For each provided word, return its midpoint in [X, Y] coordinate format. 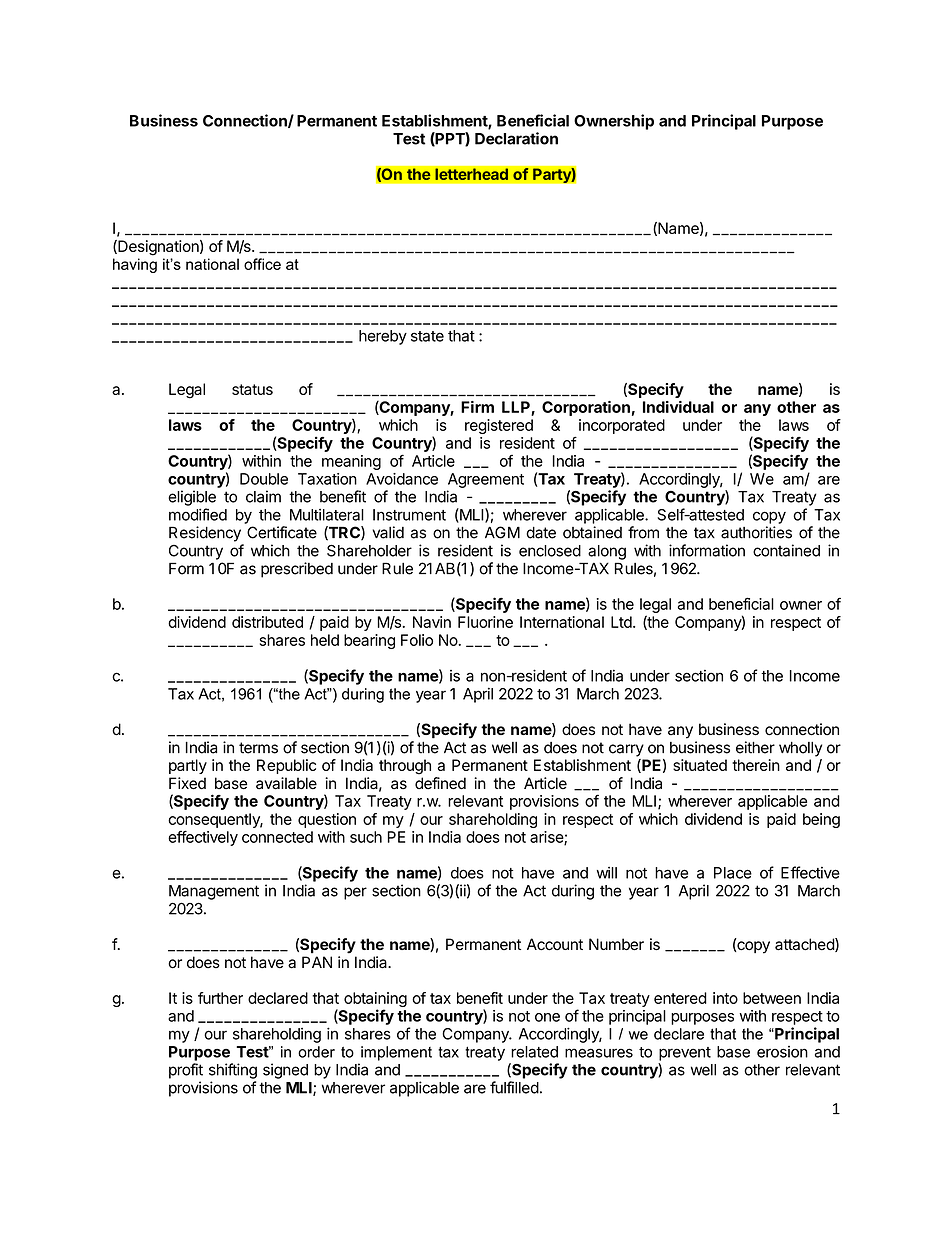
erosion [782, 1052]
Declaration [516, 138]
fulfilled [514, 1087]
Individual [678, 407]
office [262, 264]
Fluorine [485, 622]
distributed [267, 622]
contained [786, 550]
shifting [233, 1071]
